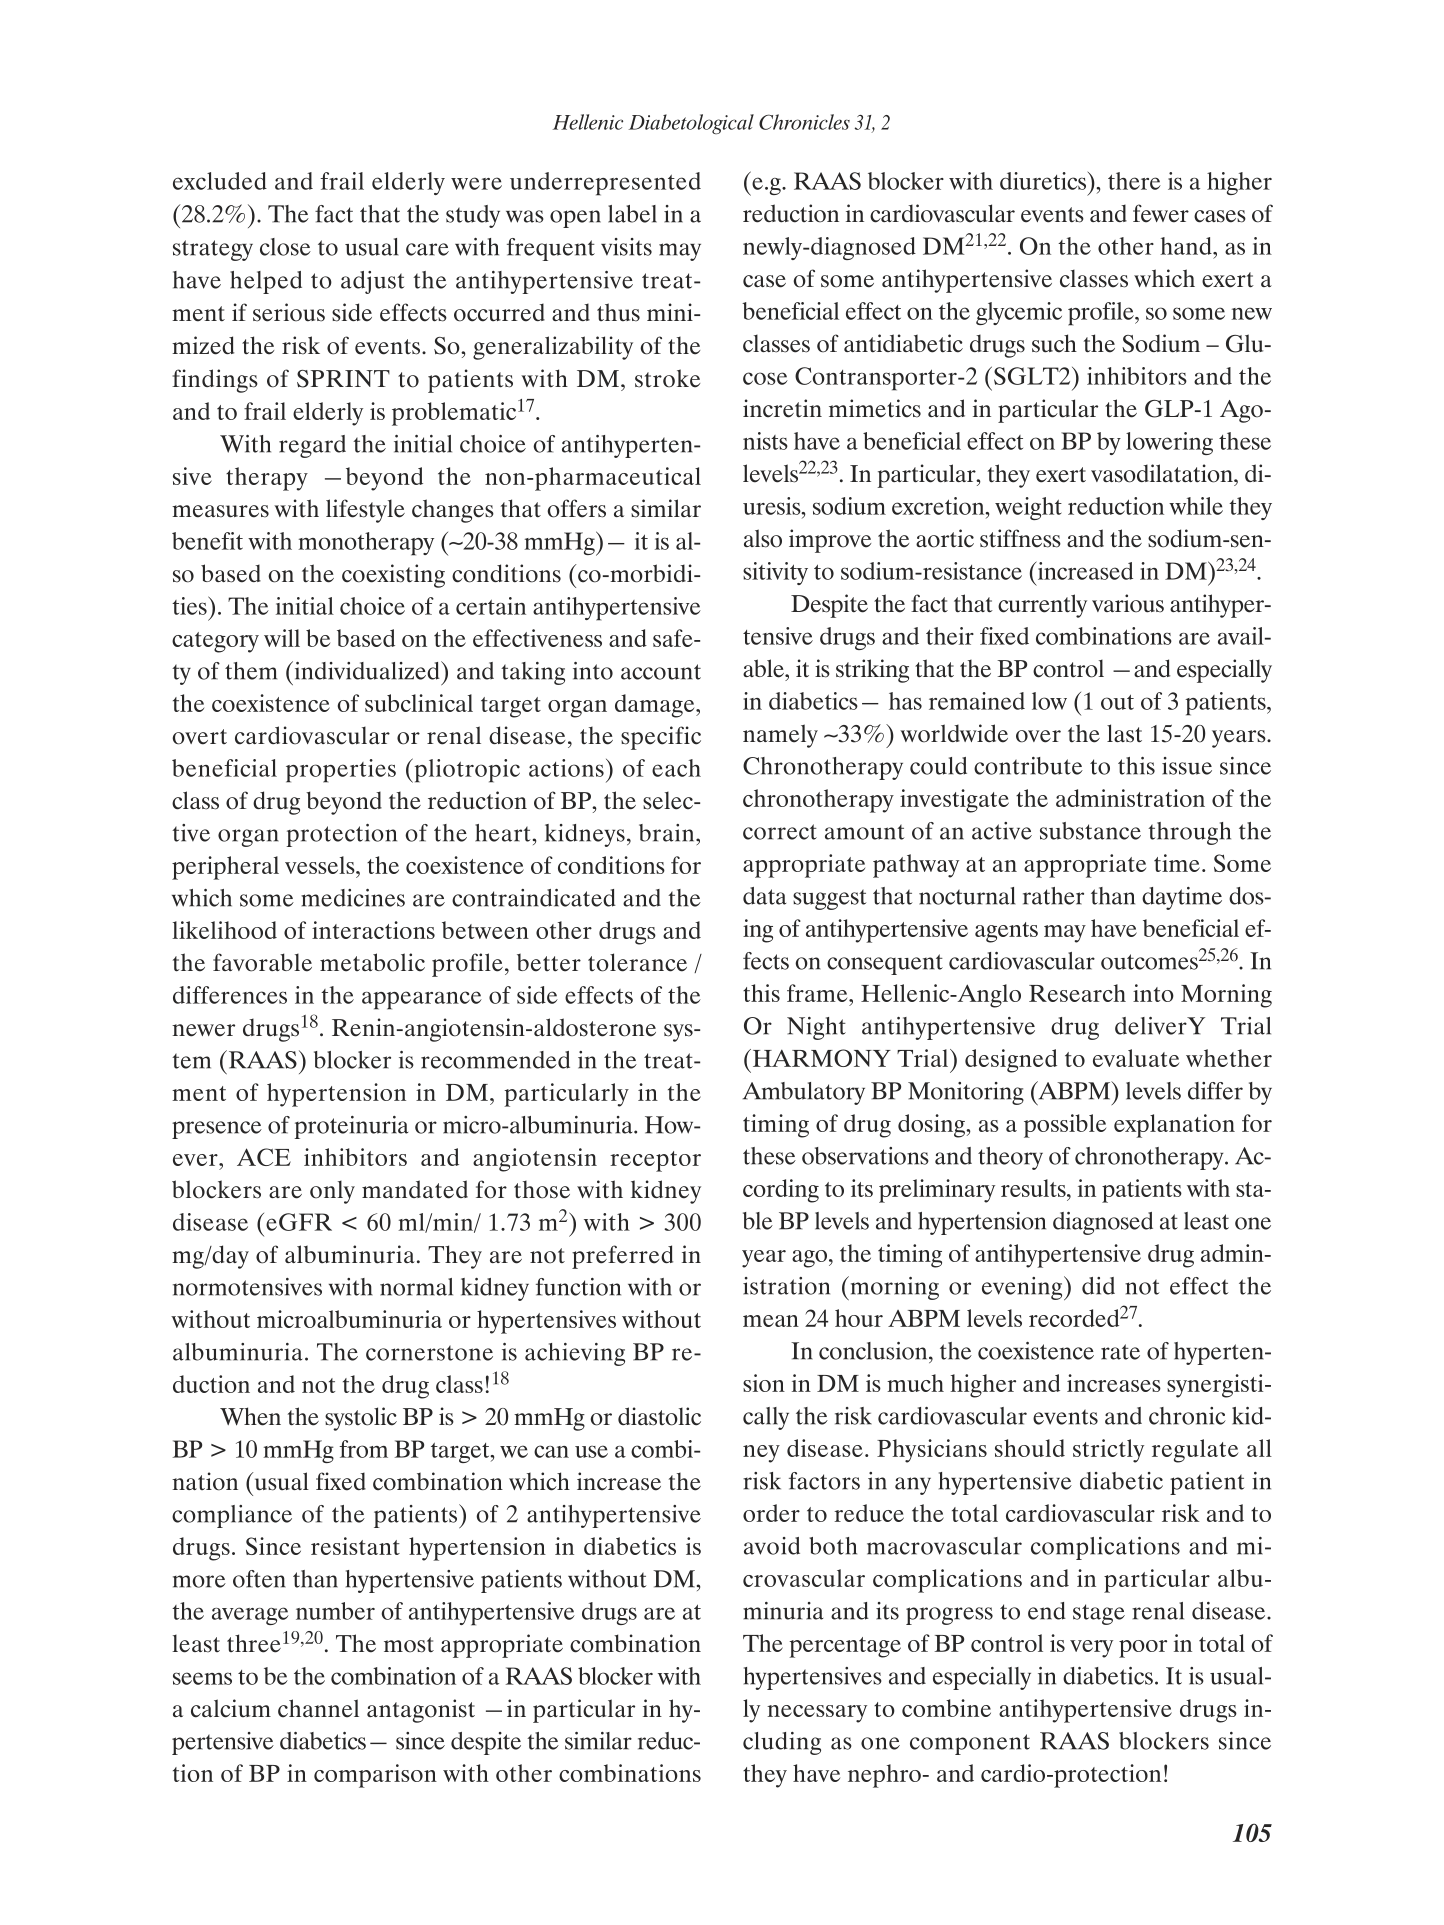 This document has width=1444, height=1925. I want to click on channel, so click(318, 1708).
